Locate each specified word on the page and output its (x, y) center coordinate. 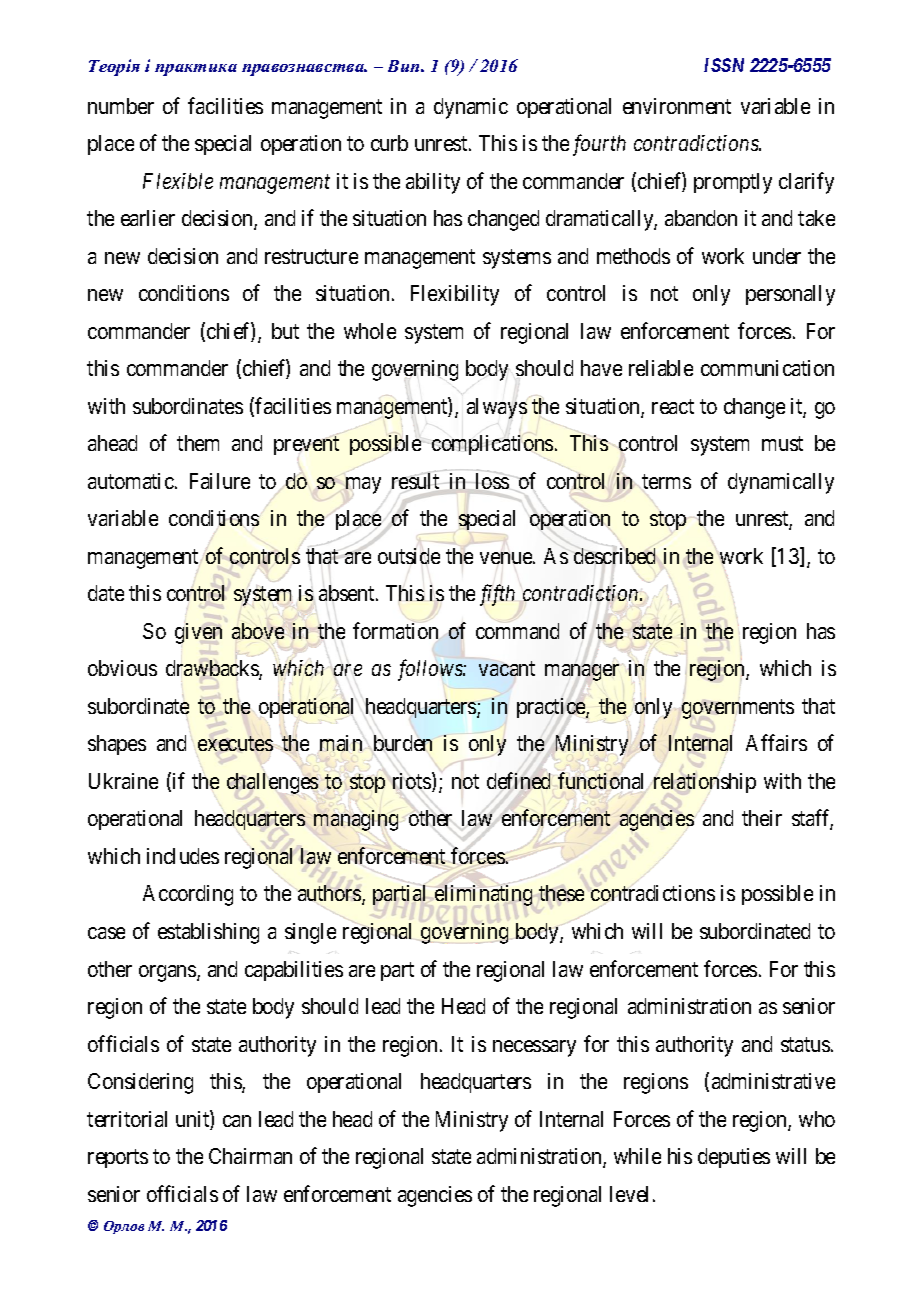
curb (389, 143)
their (762, 818)
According (188, 895)
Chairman (250, 1156)
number (121, 106)
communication (767, 368)
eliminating (483, 895)
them (198, 443)
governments (737, 710)
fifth (497, 595)
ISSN (724, 65)
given (198, 633)
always (497, 408)
